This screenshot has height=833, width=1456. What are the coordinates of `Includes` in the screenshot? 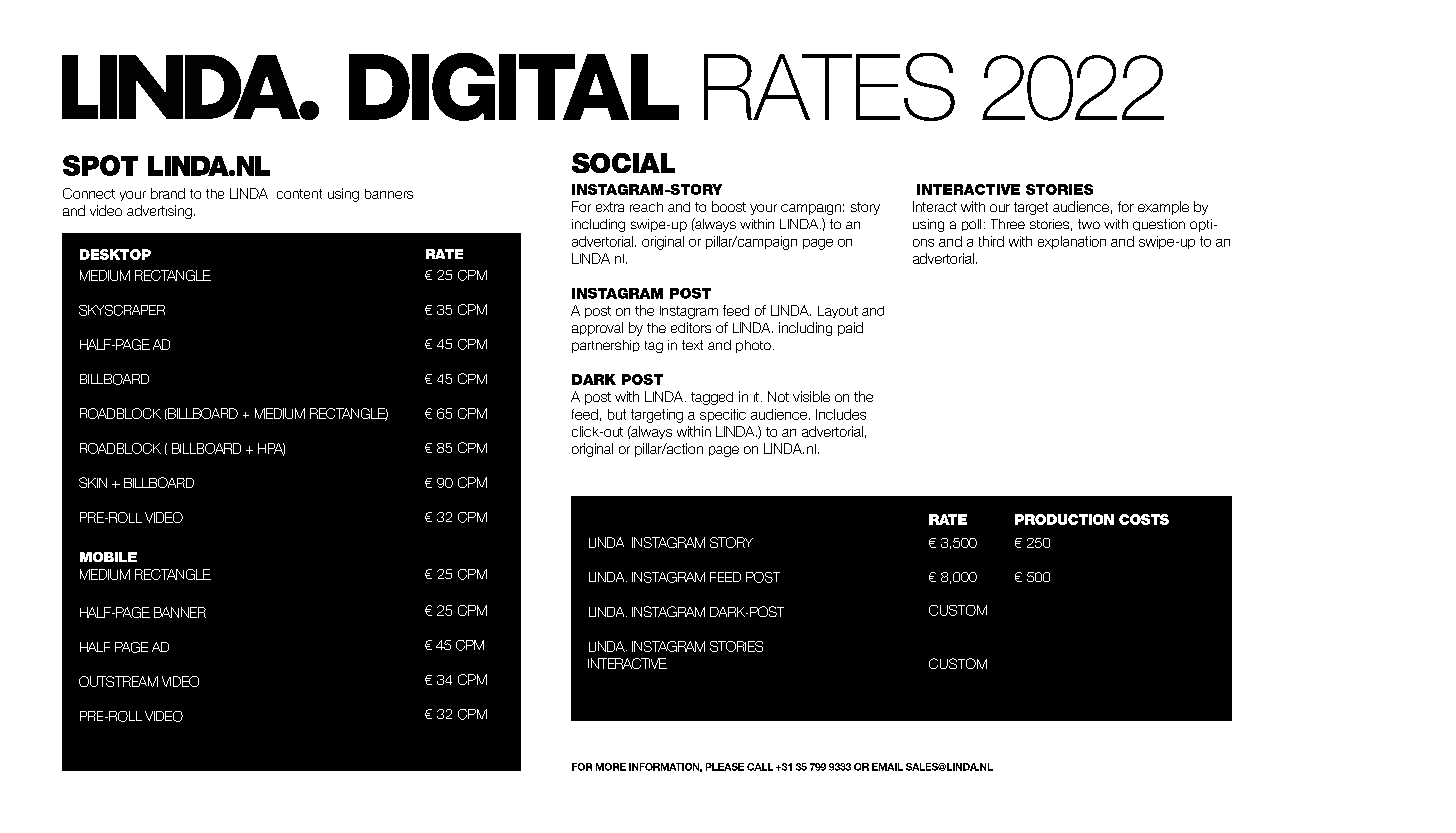 It's located at (841, 414).
